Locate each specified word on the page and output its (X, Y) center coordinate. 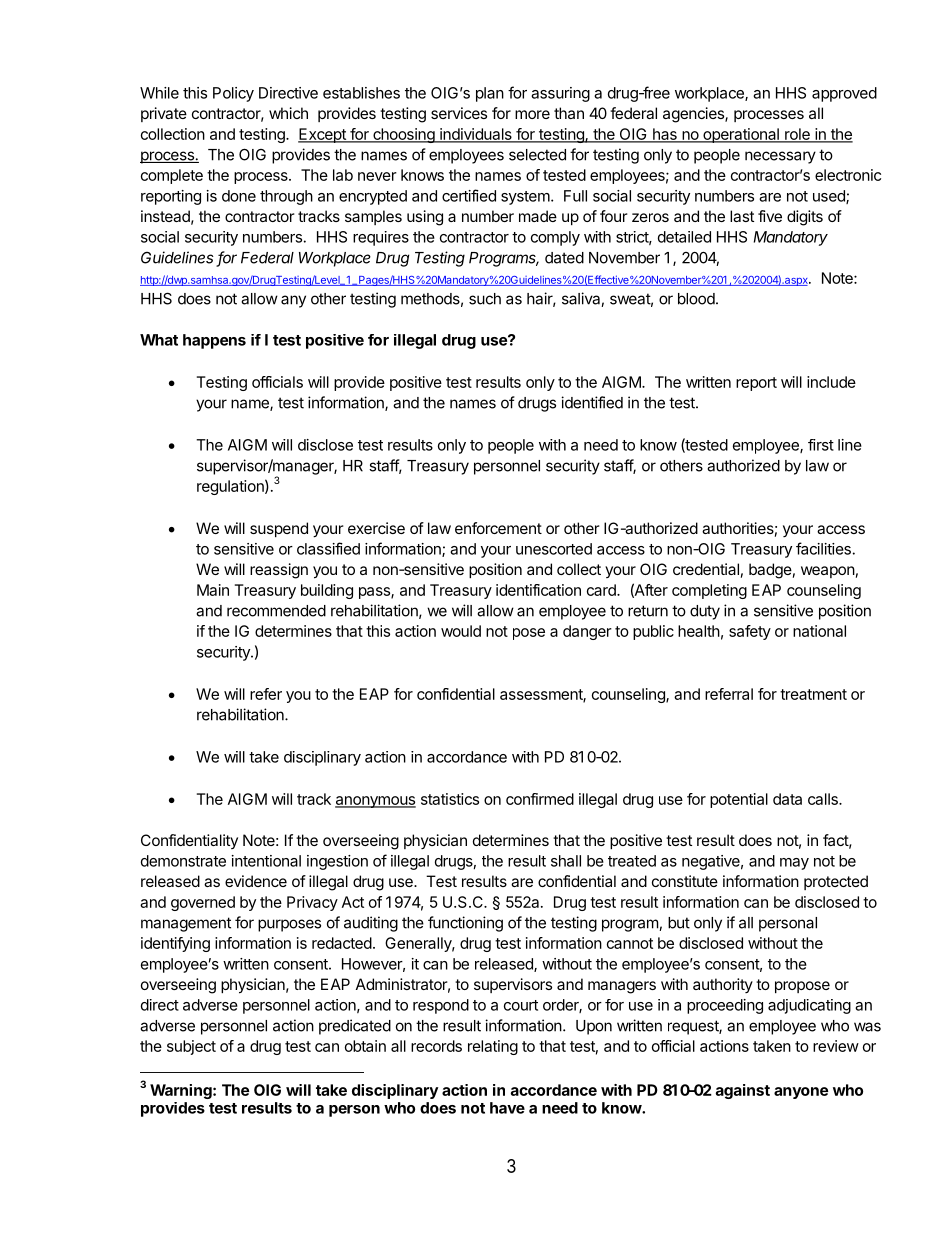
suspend (279, 529)
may (794, 864)
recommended (276, 611)
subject (191, 1047)
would (461, 631)
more (532, 114)
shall (566, 861)
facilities (823, 548)
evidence (256, 881)
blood (696, 299)
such (485, 299)
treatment (813, 694)
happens (214, 341)
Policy (233, 94)
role (797, 135)
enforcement (498, 528)
